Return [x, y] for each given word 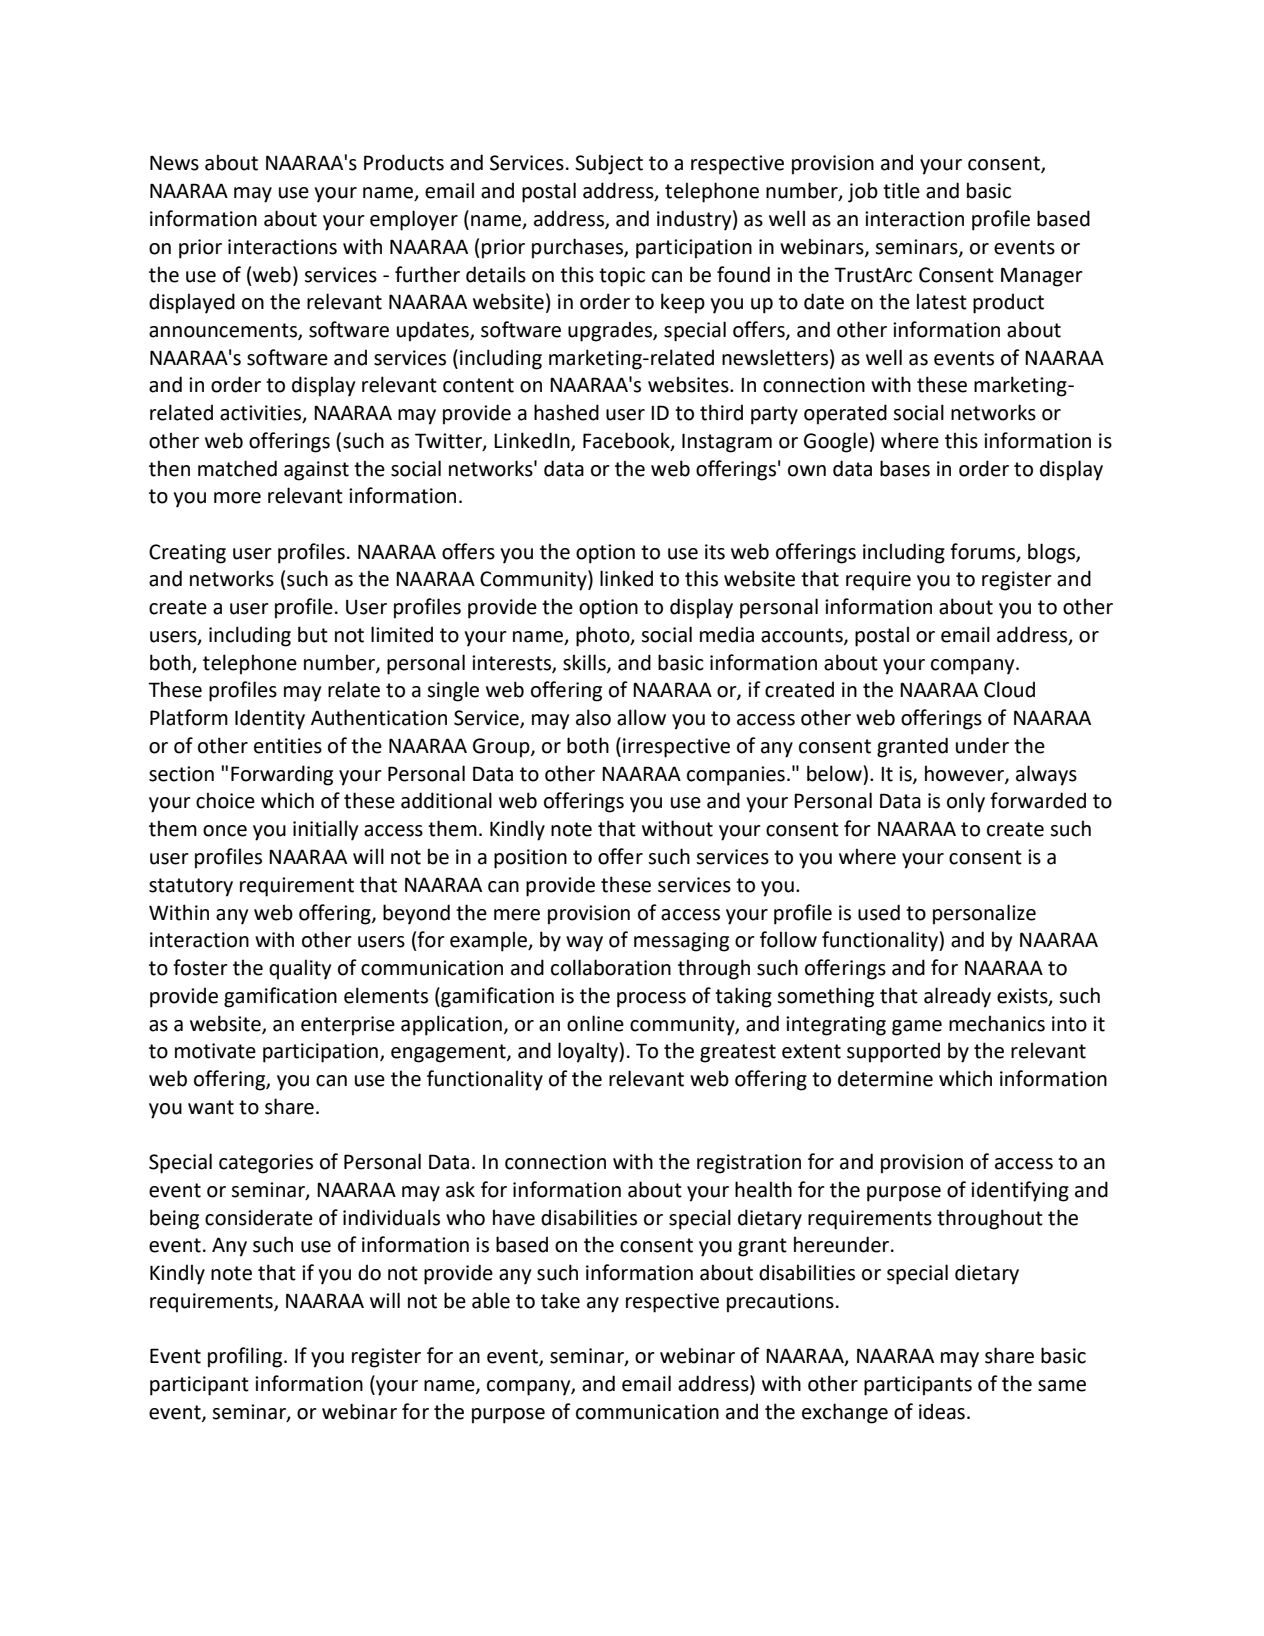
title [901, 190]
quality [300, 969]
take [560, 1300]
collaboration [611, 967]
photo [604, 636]
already [957, 997]
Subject [609, 164]
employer [414, 220]
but [313, 634]
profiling [246, 1357]
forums [984, 552]
